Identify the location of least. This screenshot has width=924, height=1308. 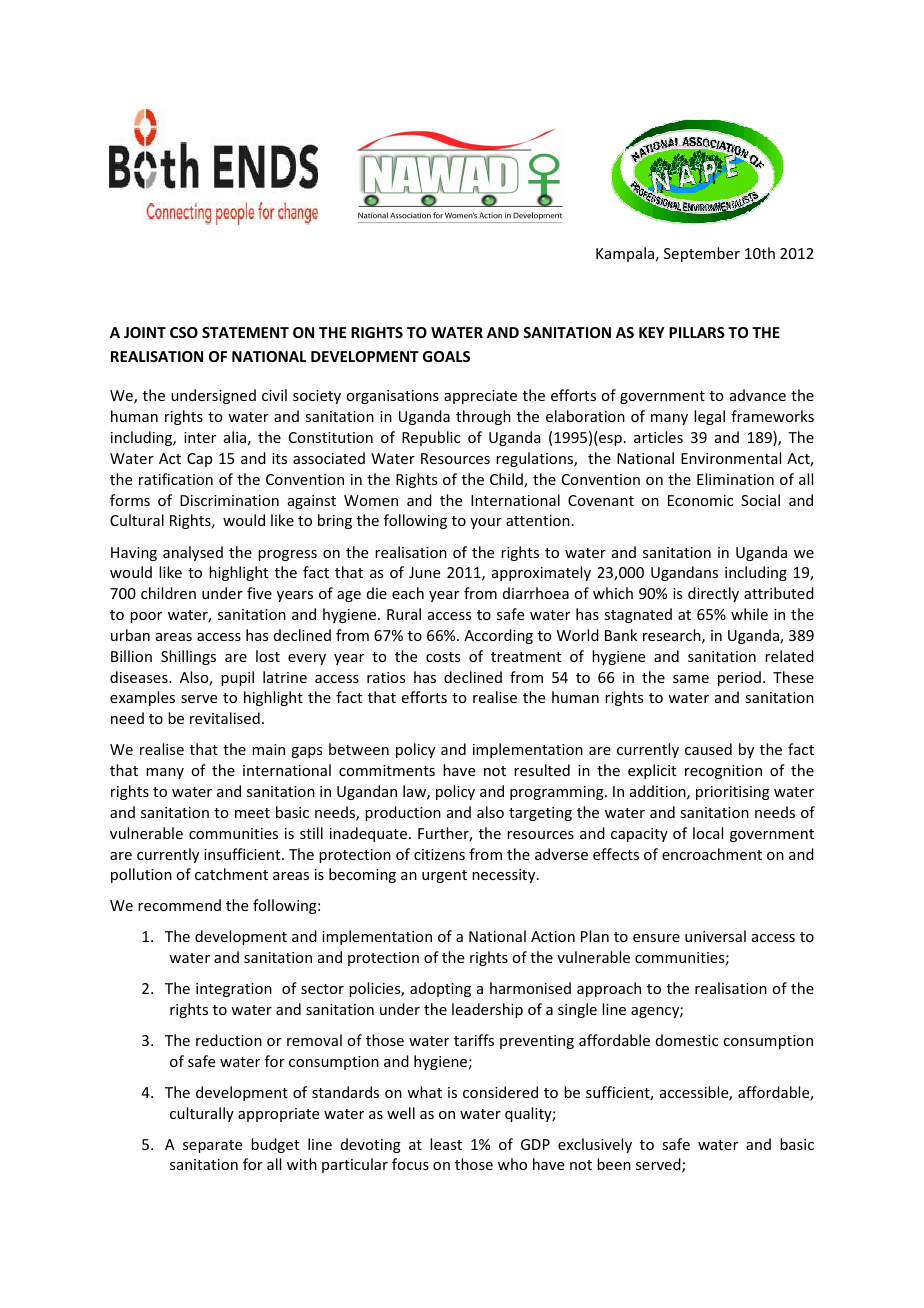
(446, 1144).
